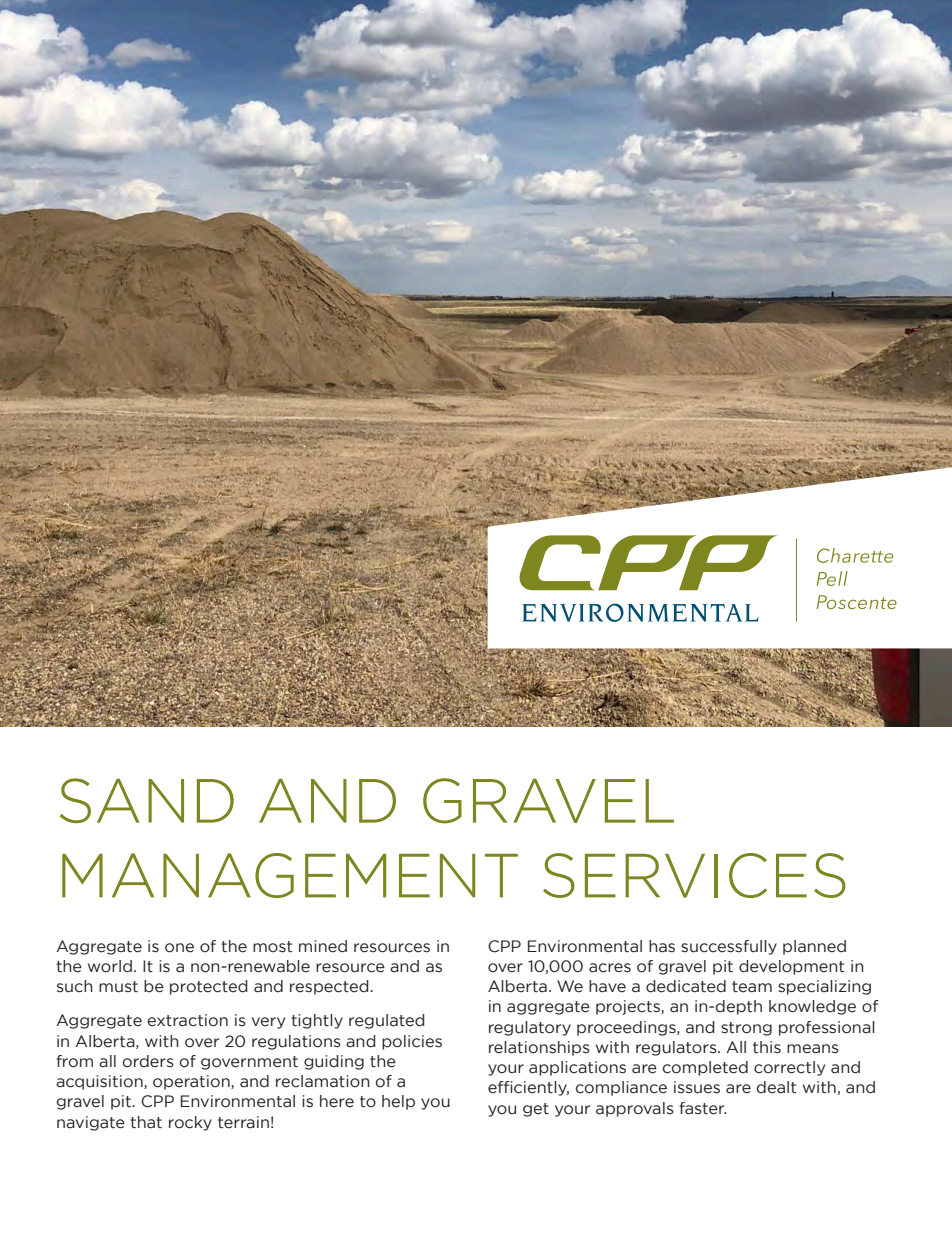 This screenshot has height=1233, width=952. Describe the element at coordinates (703, 1108) in the screenshot. I see `faster` at that location.
